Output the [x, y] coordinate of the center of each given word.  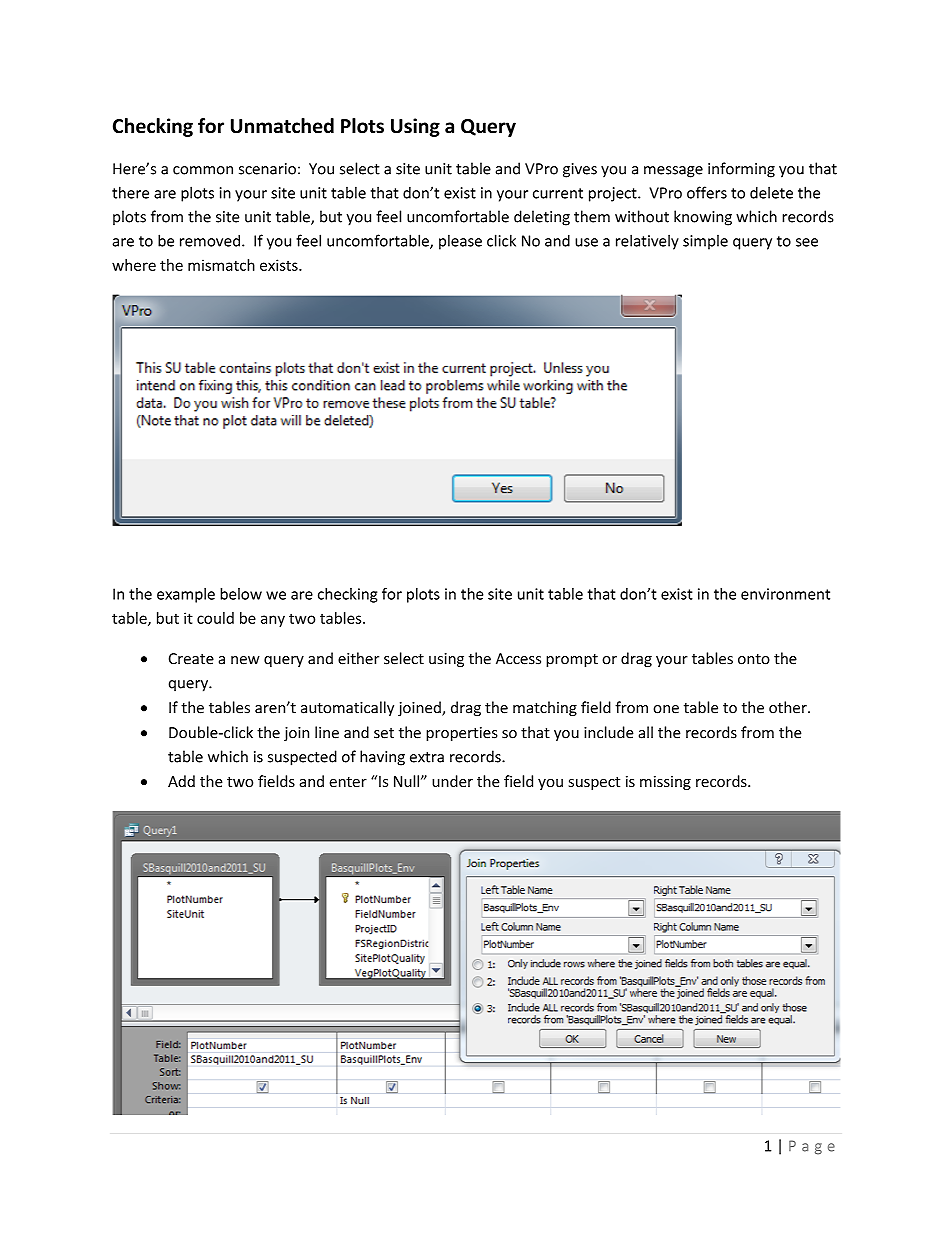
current [558, 193]
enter [348, 782]
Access [518, 659]
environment [785, 594]
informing [741, 170]
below [241, 594]
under [452, 781]
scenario [267, 169]
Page [812, 1147]
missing [665, 783]
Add [181, 781]
